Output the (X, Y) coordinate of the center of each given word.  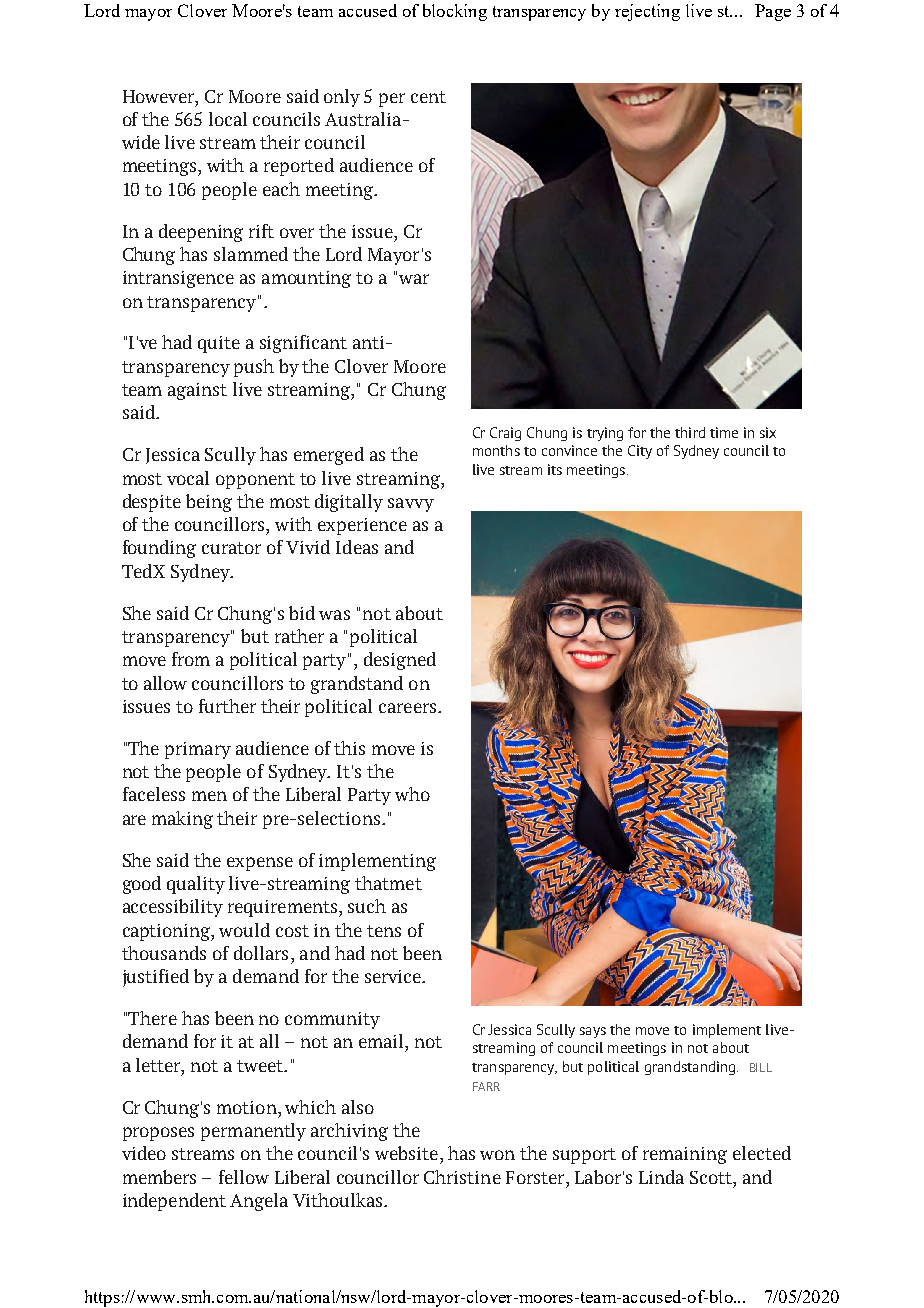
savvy (411, 505)
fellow (244, 1177)
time (724, 432)
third (690, 432)
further (227, 706)
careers (409, 708)
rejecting (647, 12)
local (228, 119)
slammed (251, 254)
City (640, 452)
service (394, 976)
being (209, 503)
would (244, 930)
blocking (455, 12)
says (593, 1032)
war (414, 279)
